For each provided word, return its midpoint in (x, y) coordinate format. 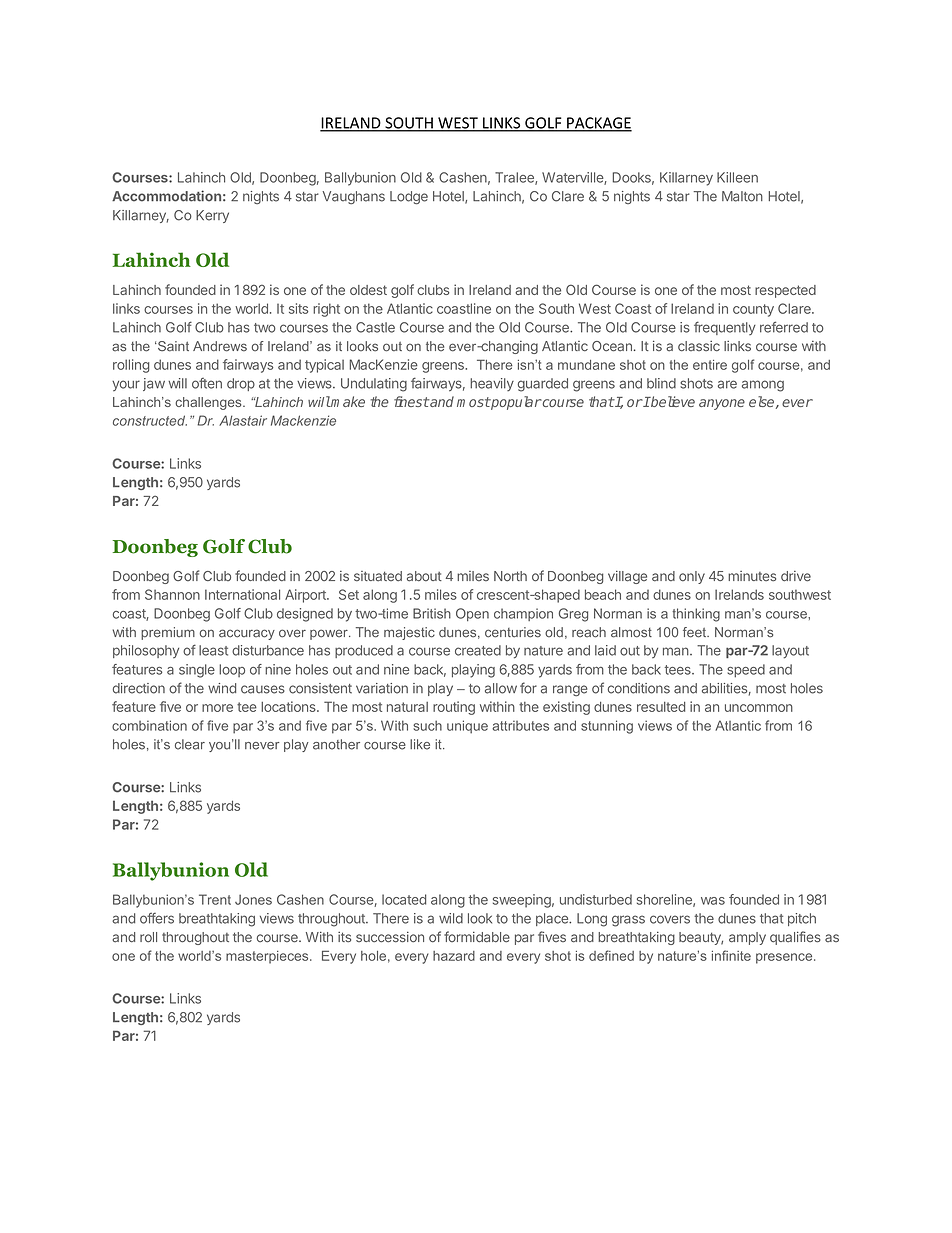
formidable (477, 937)
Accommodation (166, 196)
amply (747, 938)
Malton (742, 196)
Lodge (409, 198)
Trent (215, 899)
